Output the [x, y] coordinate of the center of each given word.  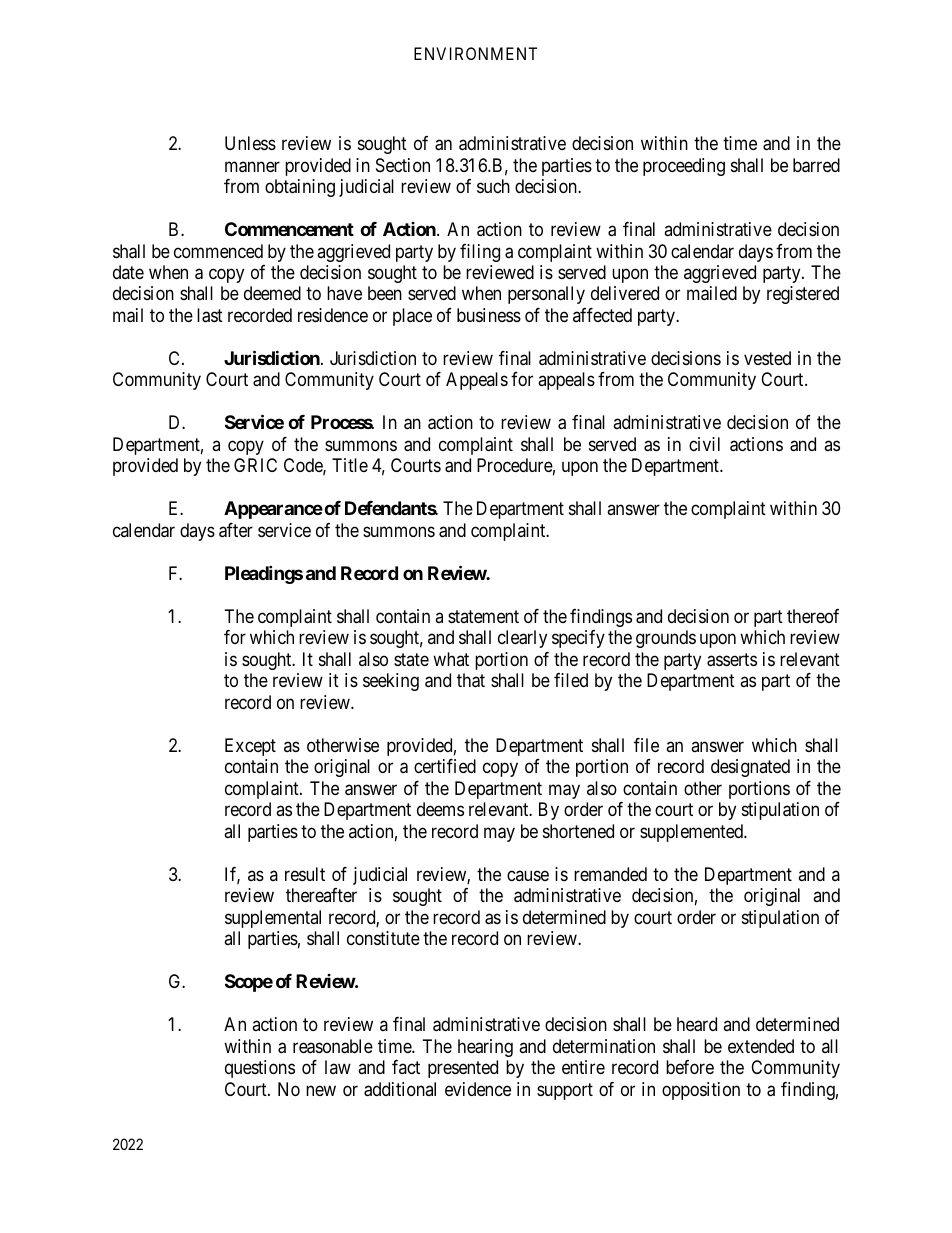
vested [767, 358]
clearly [522, 639]
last [210, 315]
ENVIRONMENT [475, 53]
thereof [813, 616]
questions [260, 1069]
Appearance [273, 510]
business [489, 315]
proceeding [684, 167]
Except [250, 747]
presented [463, 1069]
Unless [250, 143]
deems [440, 809]
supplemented [692, 833]
